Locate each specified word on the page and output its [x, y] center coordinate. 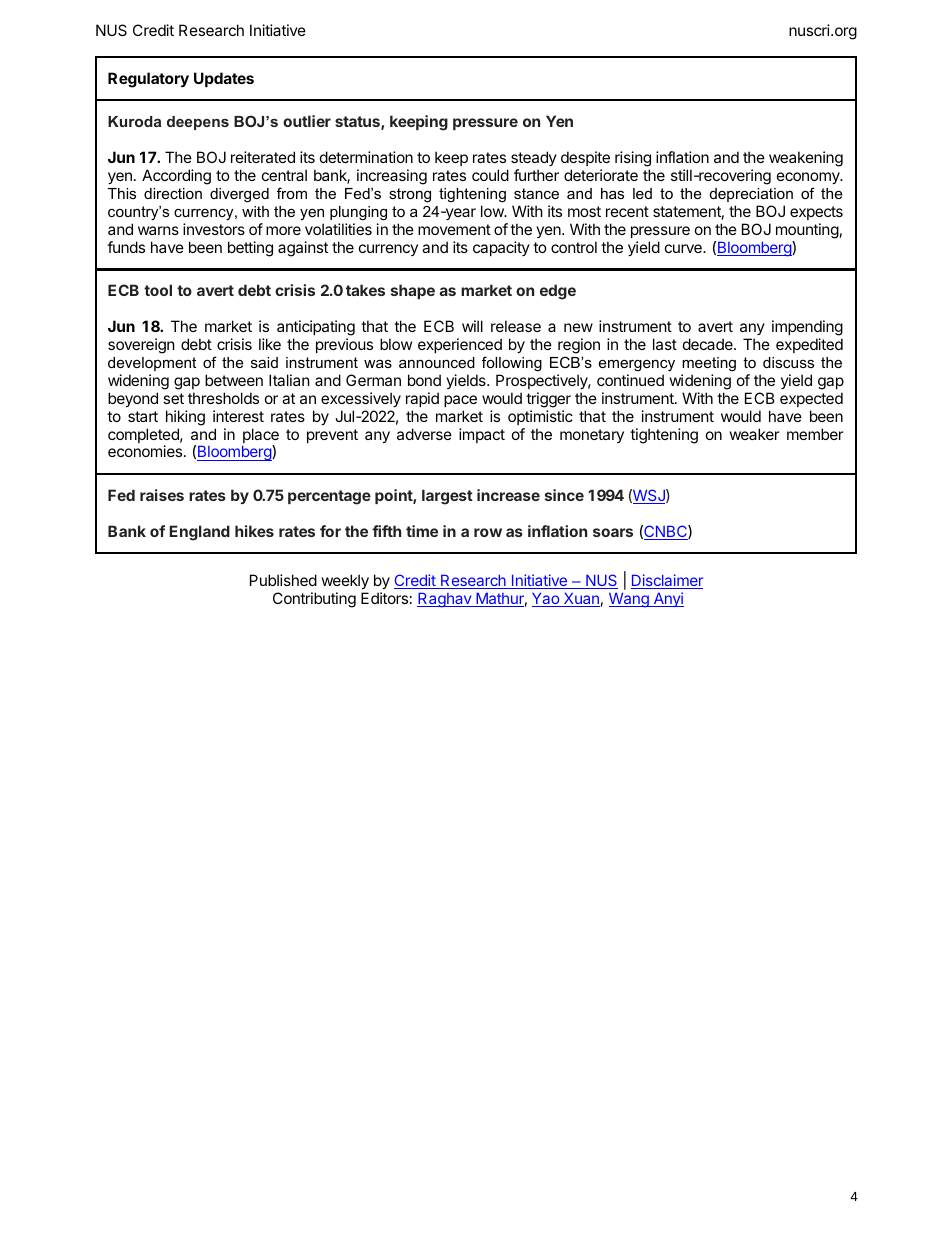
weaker [755, 434]
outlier [307, 121]
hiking [185, 418]
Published [283, 580]
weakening [806, 159]
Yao [546, 600]
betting [250, 249]
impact [482, 435]
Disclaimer [667, 581]
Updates [224, 79]
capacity [501, 248]
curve [684, 248]
